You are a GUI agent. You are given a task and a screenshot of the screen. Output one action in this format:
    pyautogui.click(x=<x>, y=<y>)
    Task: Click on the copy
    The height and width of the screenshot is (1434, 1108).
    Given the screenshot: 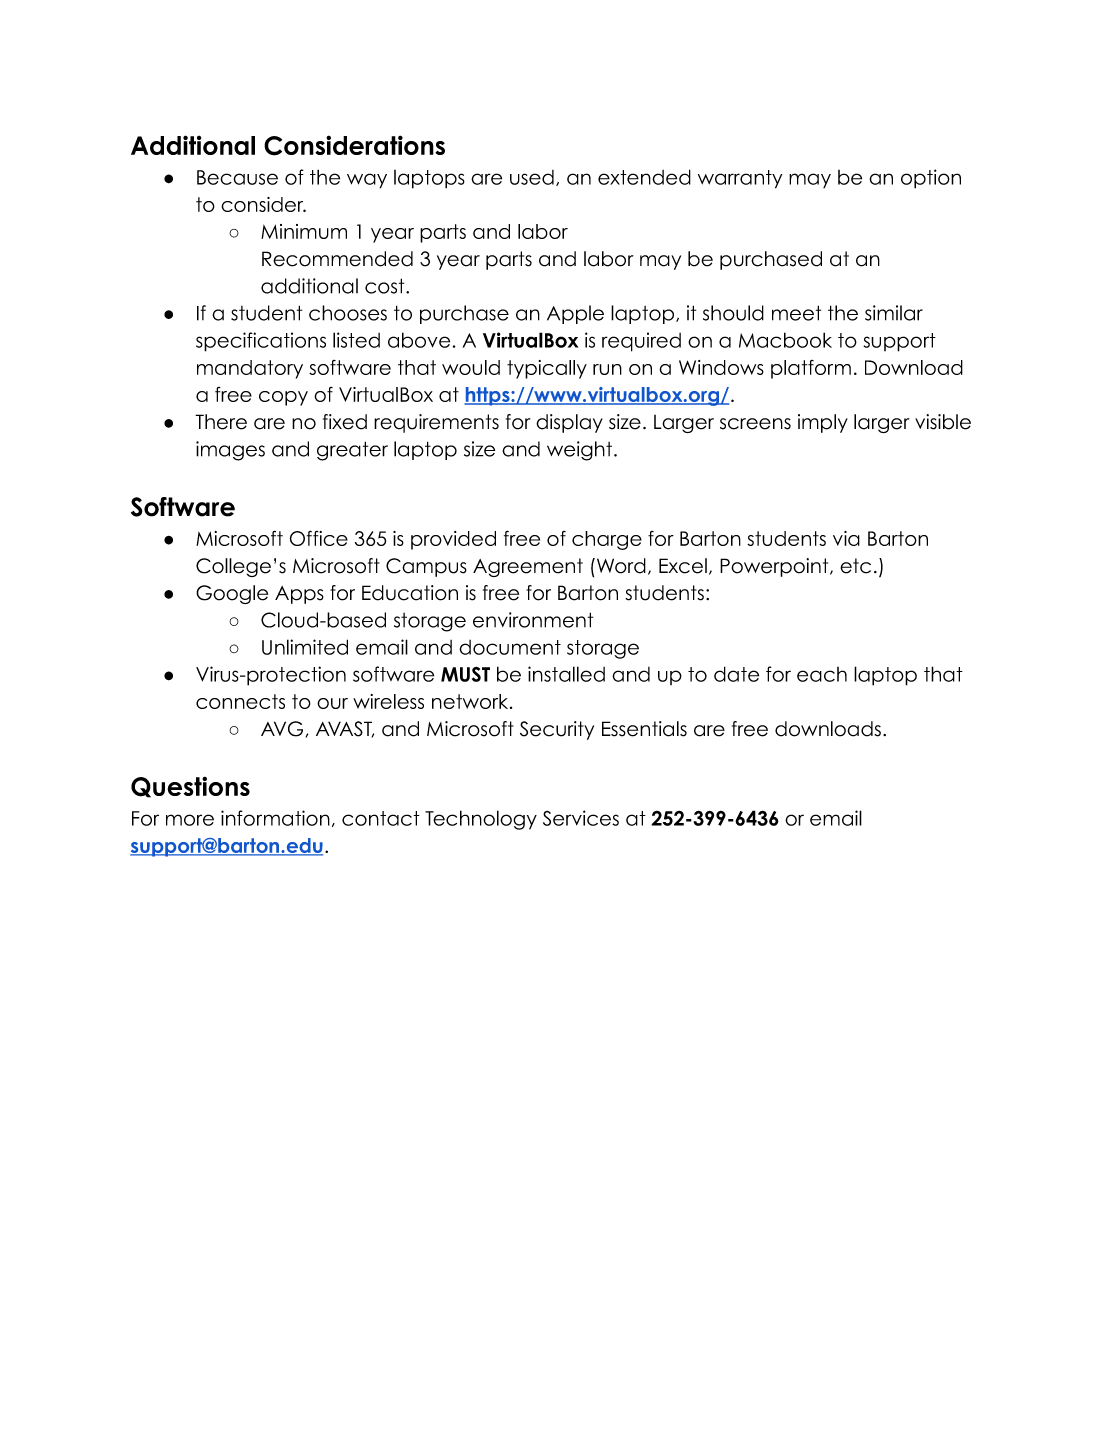 What is the action you would take?
    pyautogui.click(x=283, y=398)
